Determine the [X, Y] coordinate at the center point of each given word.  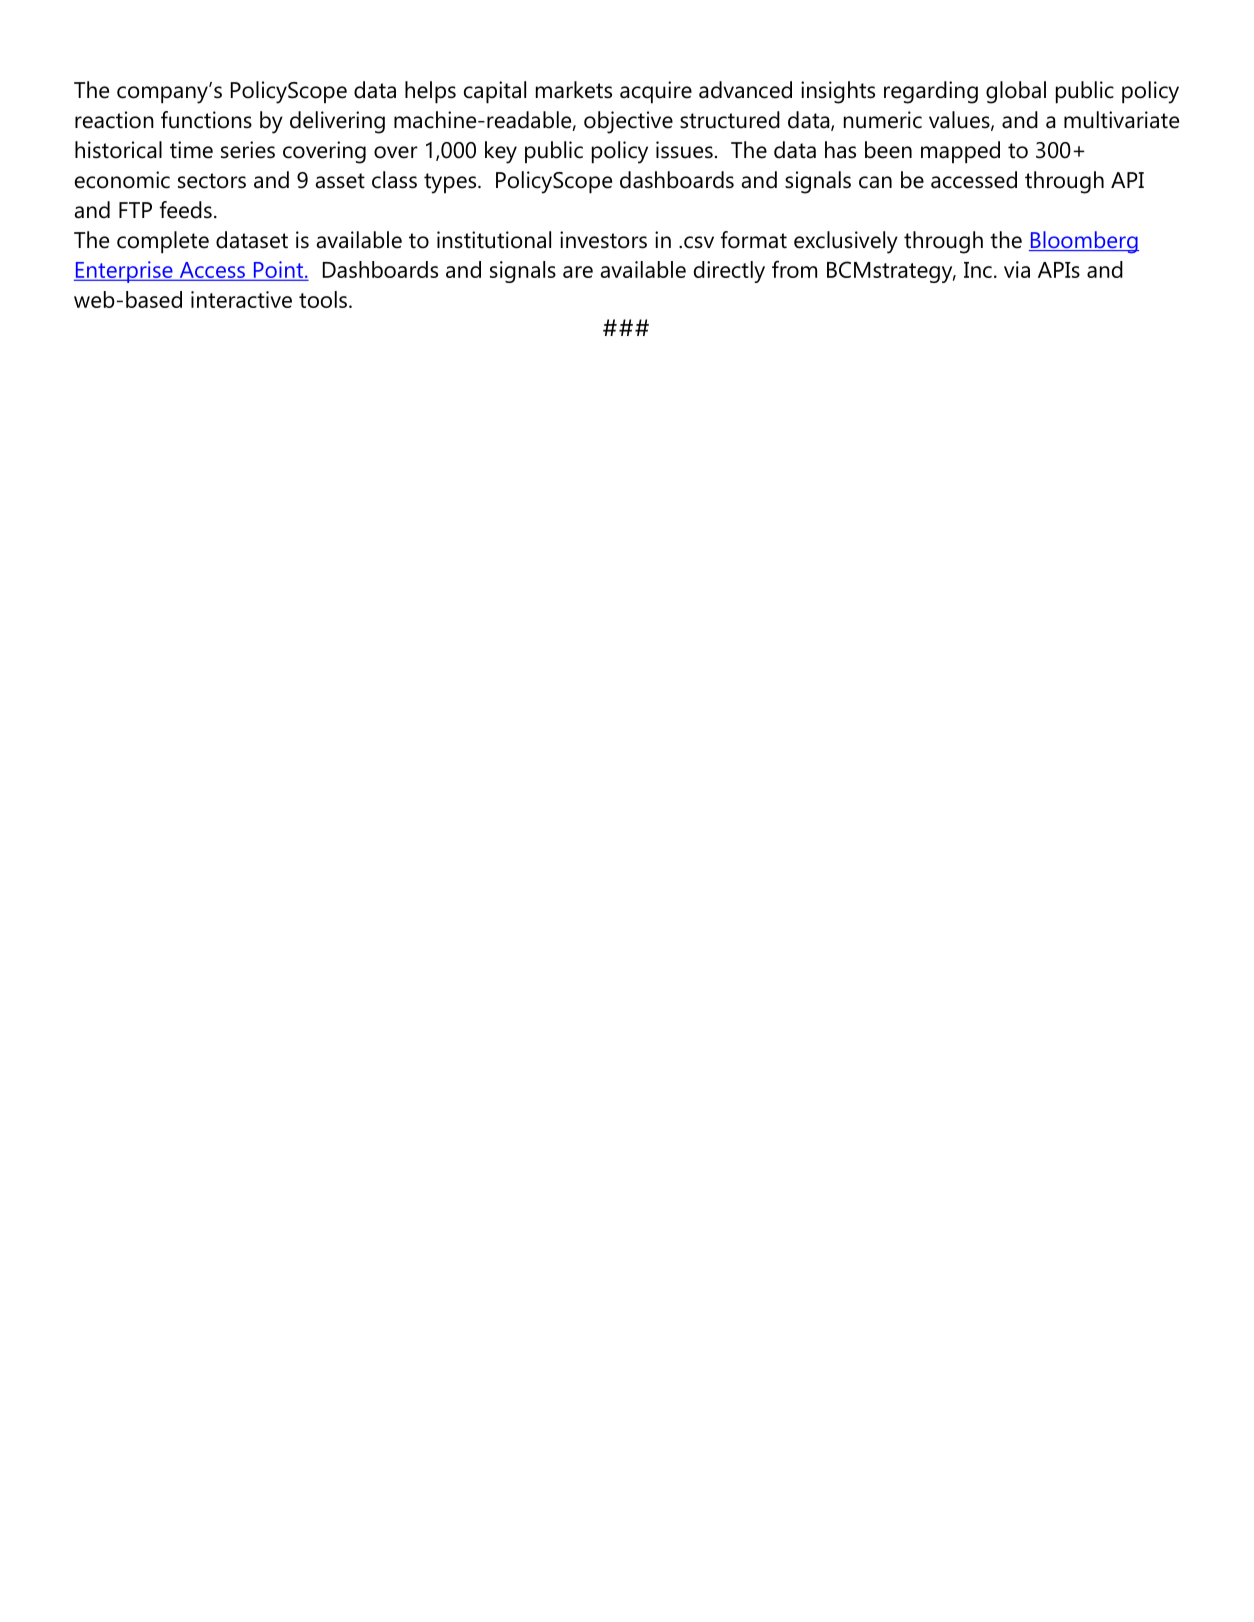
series [248, 150]
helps [430, 92]
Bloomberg [1084, 242]
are [578, 272]
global [1016, 92]
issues [684, 150]
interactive [241, 299]
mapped [960, 152]
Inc [978, 270]
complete [163, 242]
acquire [656, 92]
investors [603, 240]
